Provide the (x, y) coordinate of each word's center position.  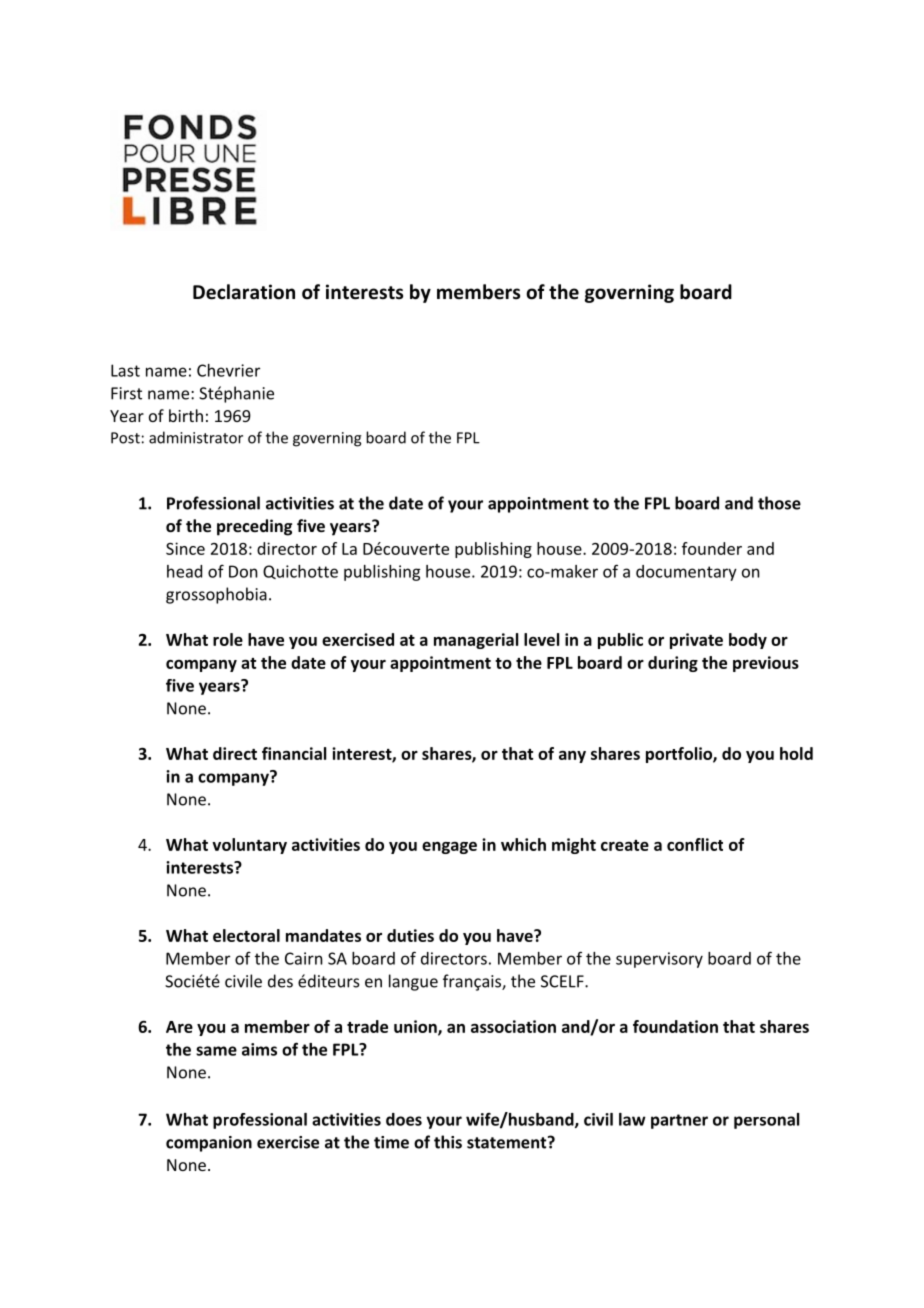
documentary (686, 573)
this (448, 1142)
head (184, 571)
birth (186, 415)
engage (449, 848)
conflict (695, 844)
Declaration (244, 292)
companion (209, 1144)
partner (679, 1121)
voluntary (249, 846)
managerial (476, 641)
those (779, 503)
